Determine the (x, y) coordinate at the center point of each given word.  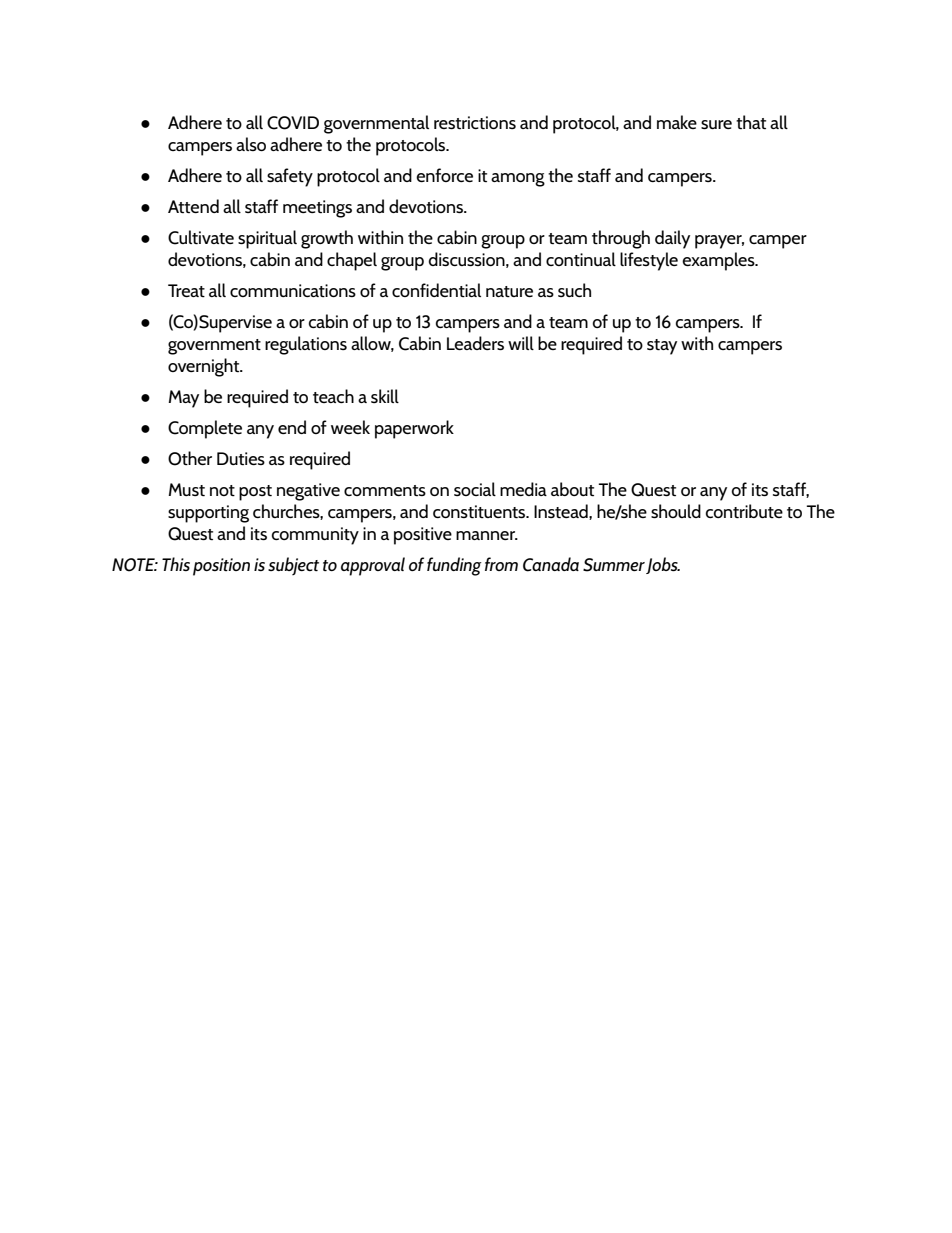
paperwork (414, 429)
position (221, 567)
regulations (306, 345)
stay (662, 347)
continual (581, 259)
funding (454, 566)
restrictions (475, 123)
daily (672, 239)
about (572, 489)
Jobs (663, 565)
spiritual (267, 239)
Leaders (475, 343)
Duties (241, 458)
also (251, 144)
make (677, 122)
